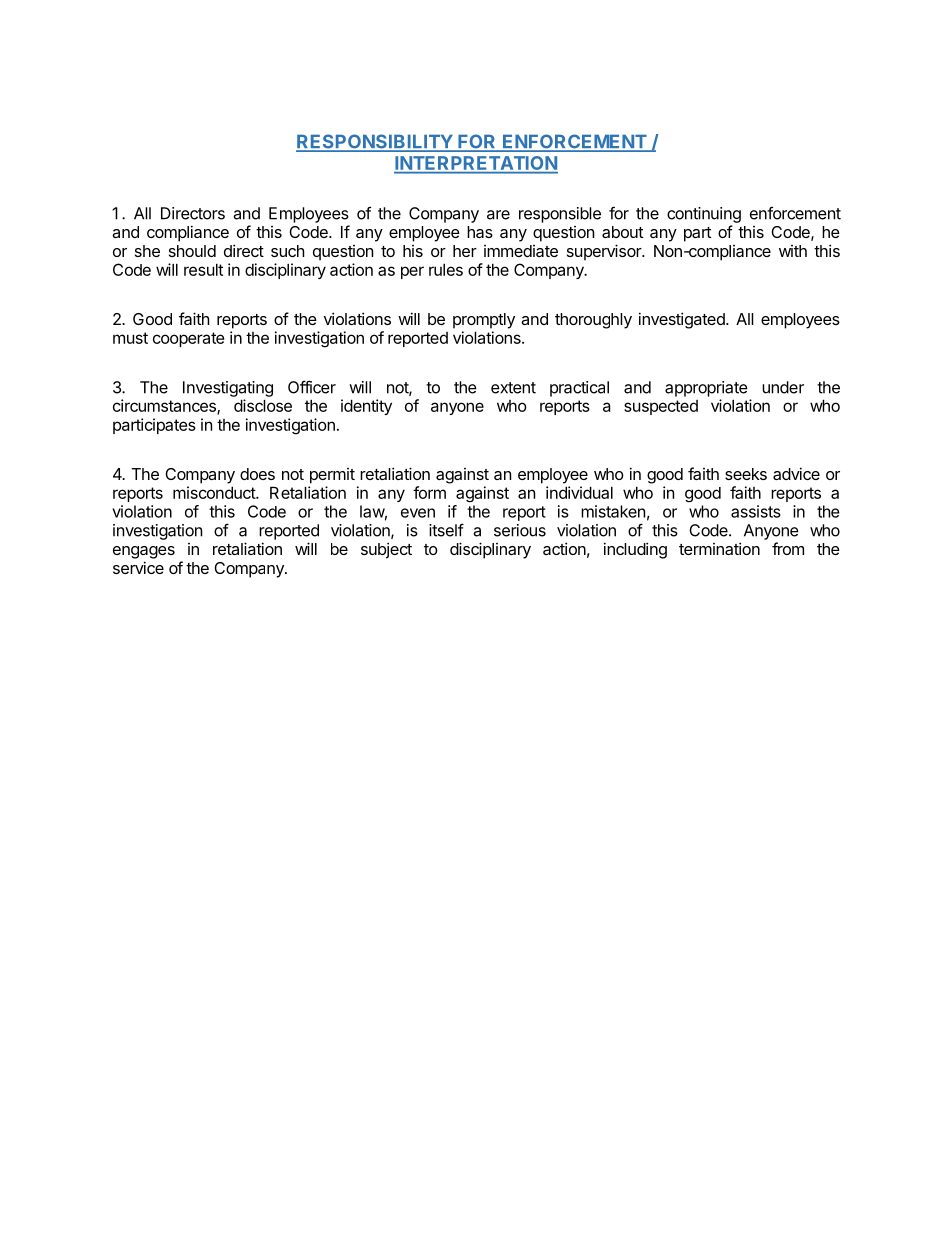  I want to click on subject, so click(386, 550).
